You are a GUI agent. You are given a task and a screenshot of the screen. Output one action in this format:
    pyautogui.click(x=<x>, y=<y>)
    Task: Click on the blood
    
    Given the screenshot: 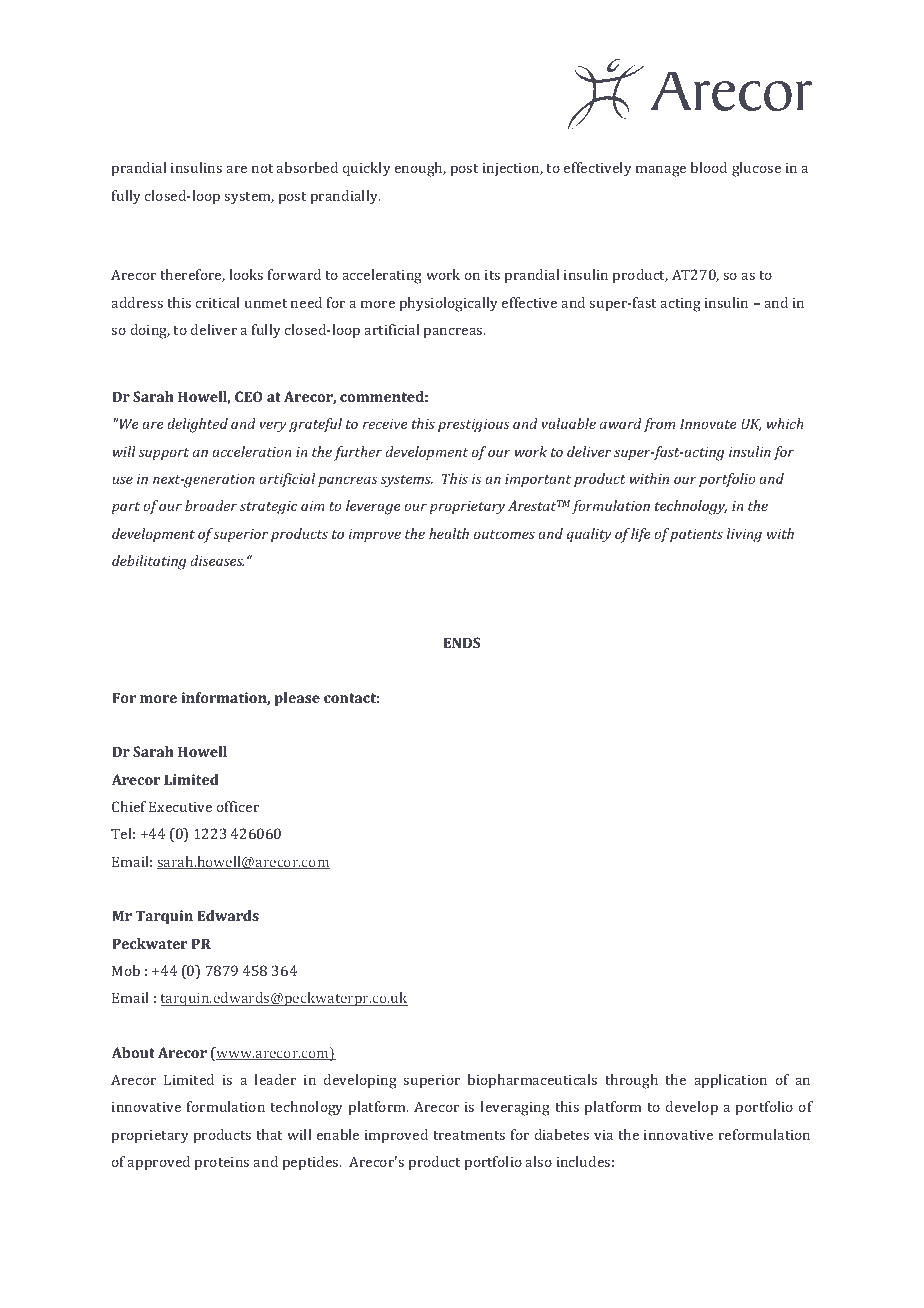 What is the action you would take?
    pyautogui.click(x=708, y=167)
